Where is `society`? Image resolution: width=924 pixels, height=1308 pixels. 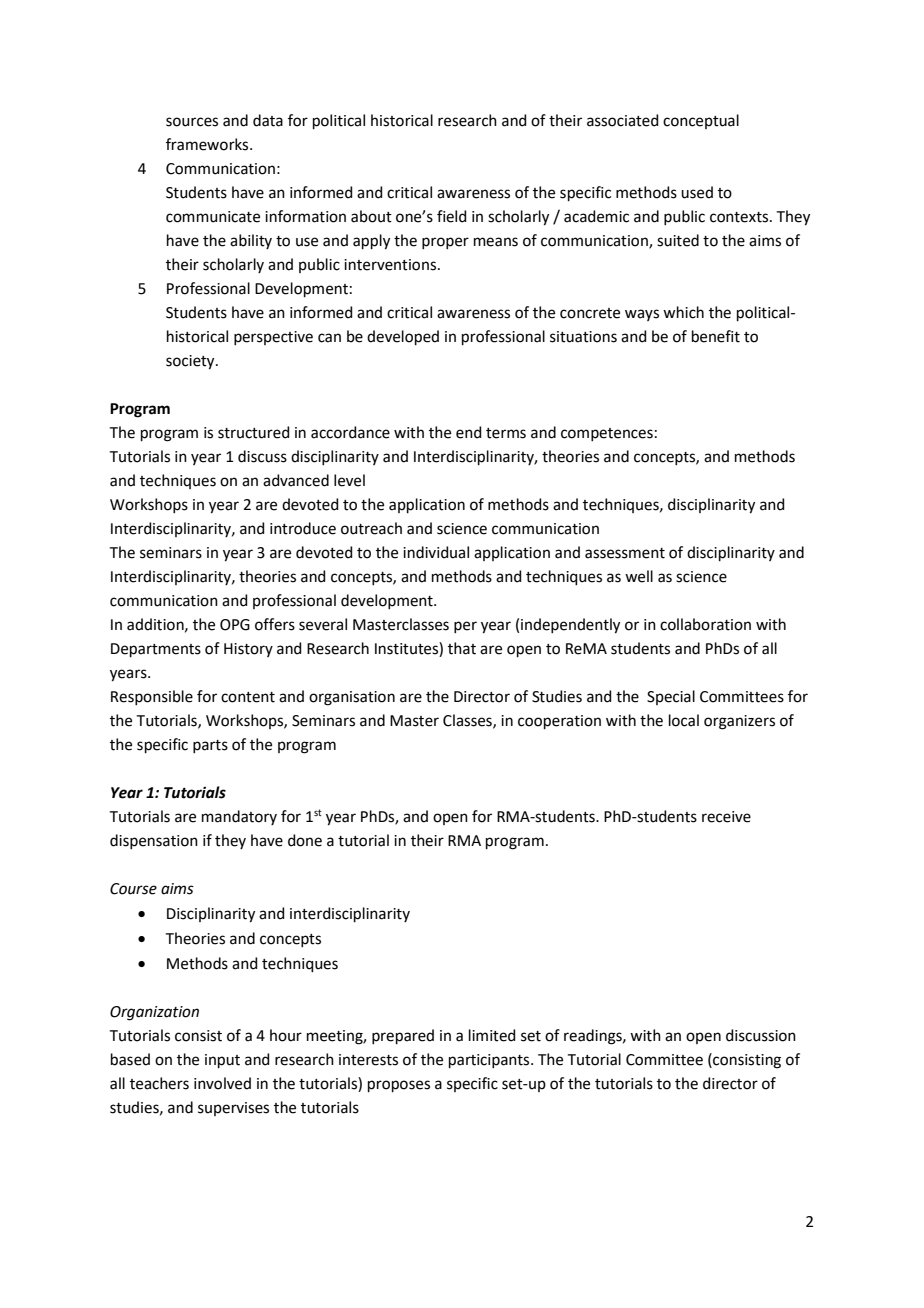
society is located at coordinates (191, 362).
